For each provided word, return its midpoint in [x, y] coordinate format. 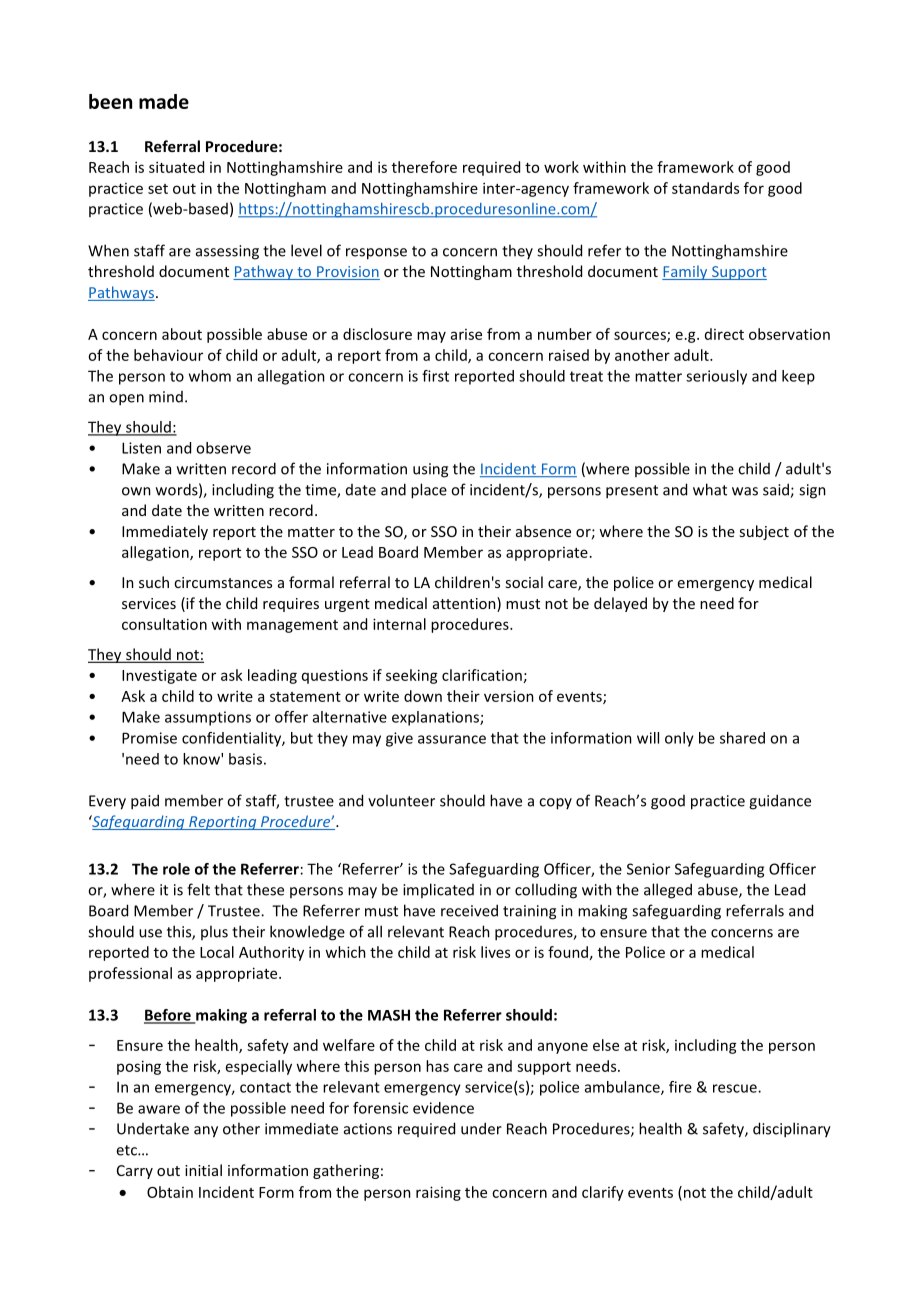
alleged [668, 891]
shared [742, 738]
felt [198, 889]
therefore [424, 167]
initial [203, 1170]
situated [176, 167]
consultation [164, 624]
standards [705, 188]
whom [210, 376]
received [469, 910]
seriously [716, 377]
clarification [482, 675]
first [435, 376]
